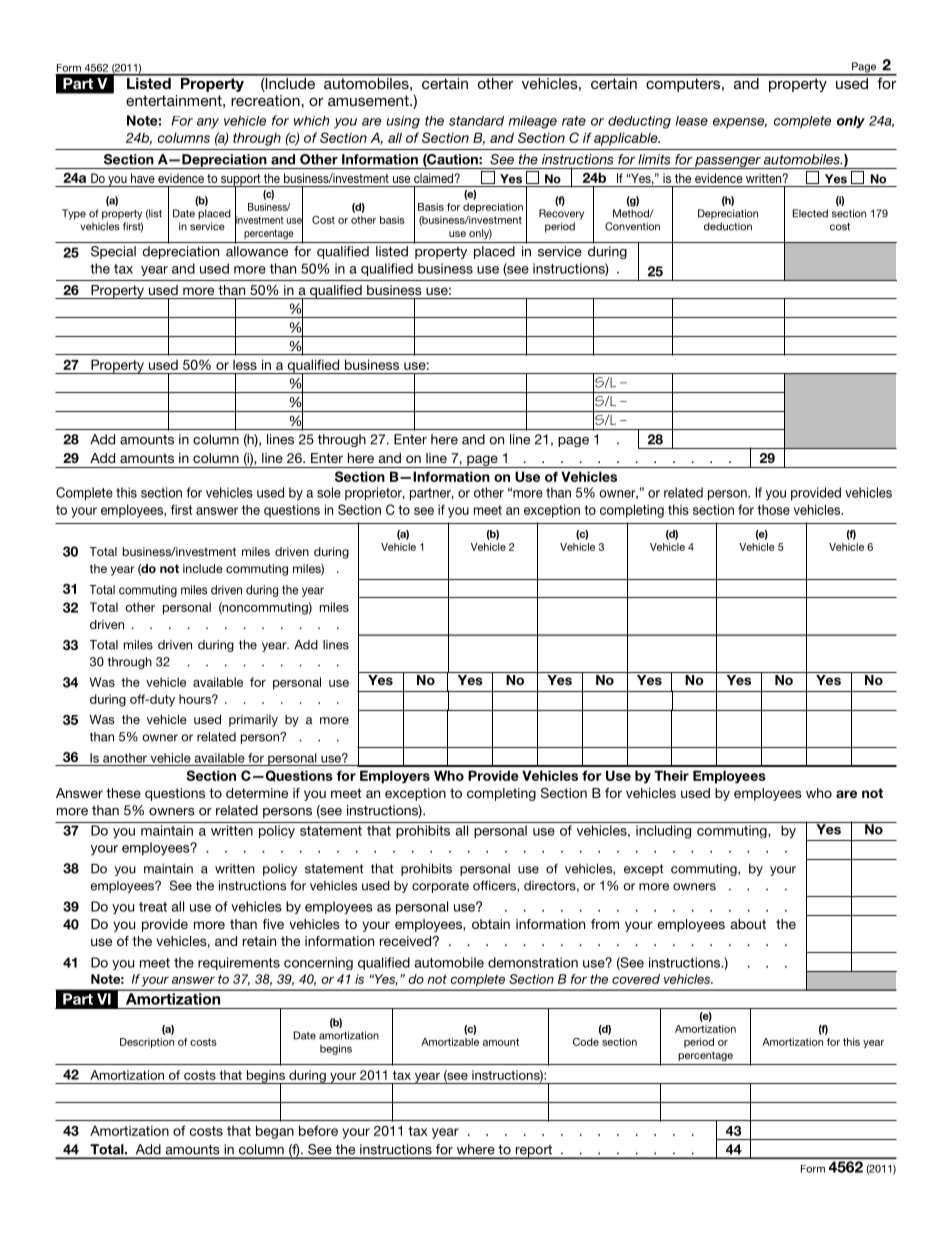  What do you see at coordinates (329, 492) in the page?
I see `sole` at bounding box center [329, 492].
